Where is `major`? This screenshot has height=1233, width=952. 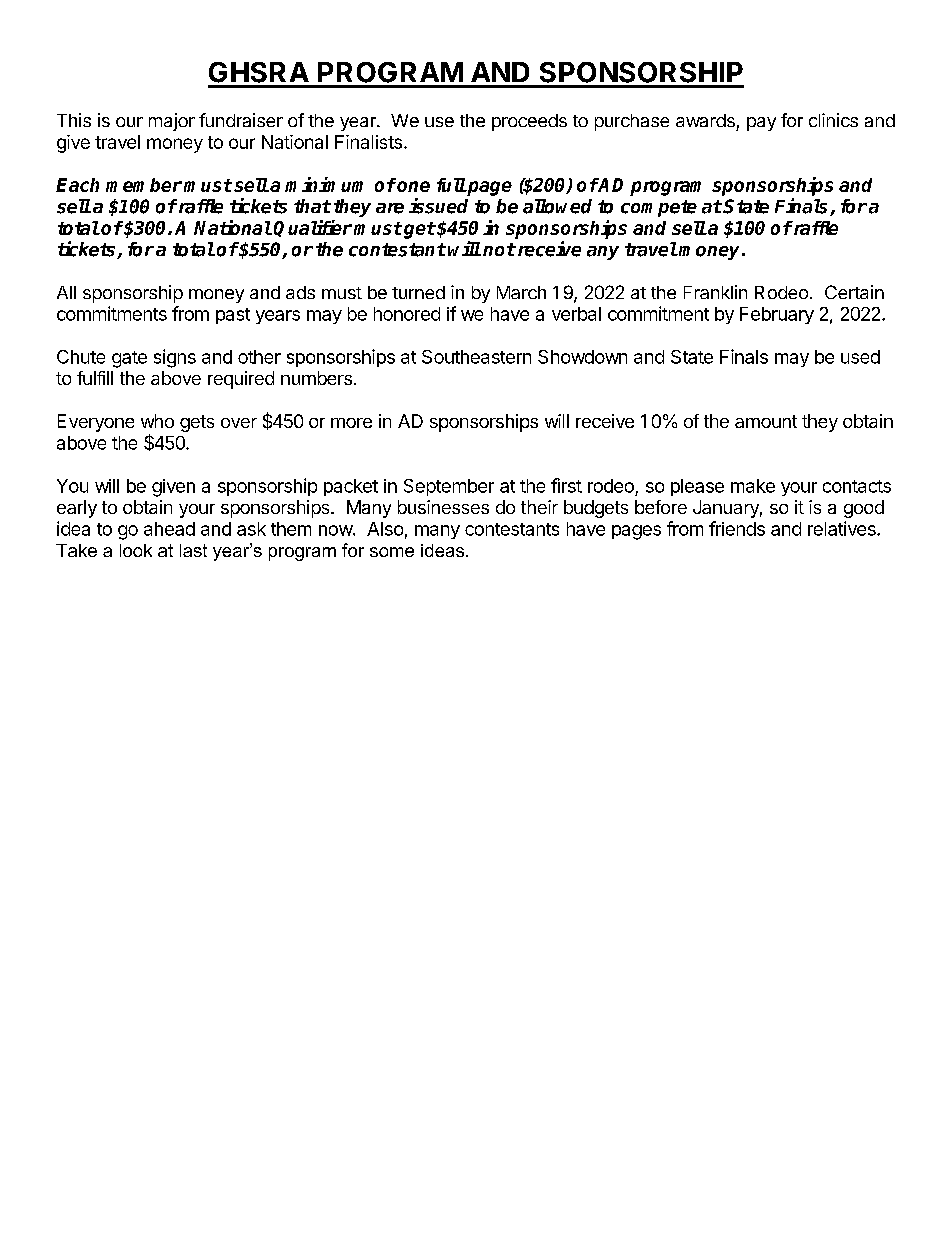
major is located at coordinates (172, 122).
